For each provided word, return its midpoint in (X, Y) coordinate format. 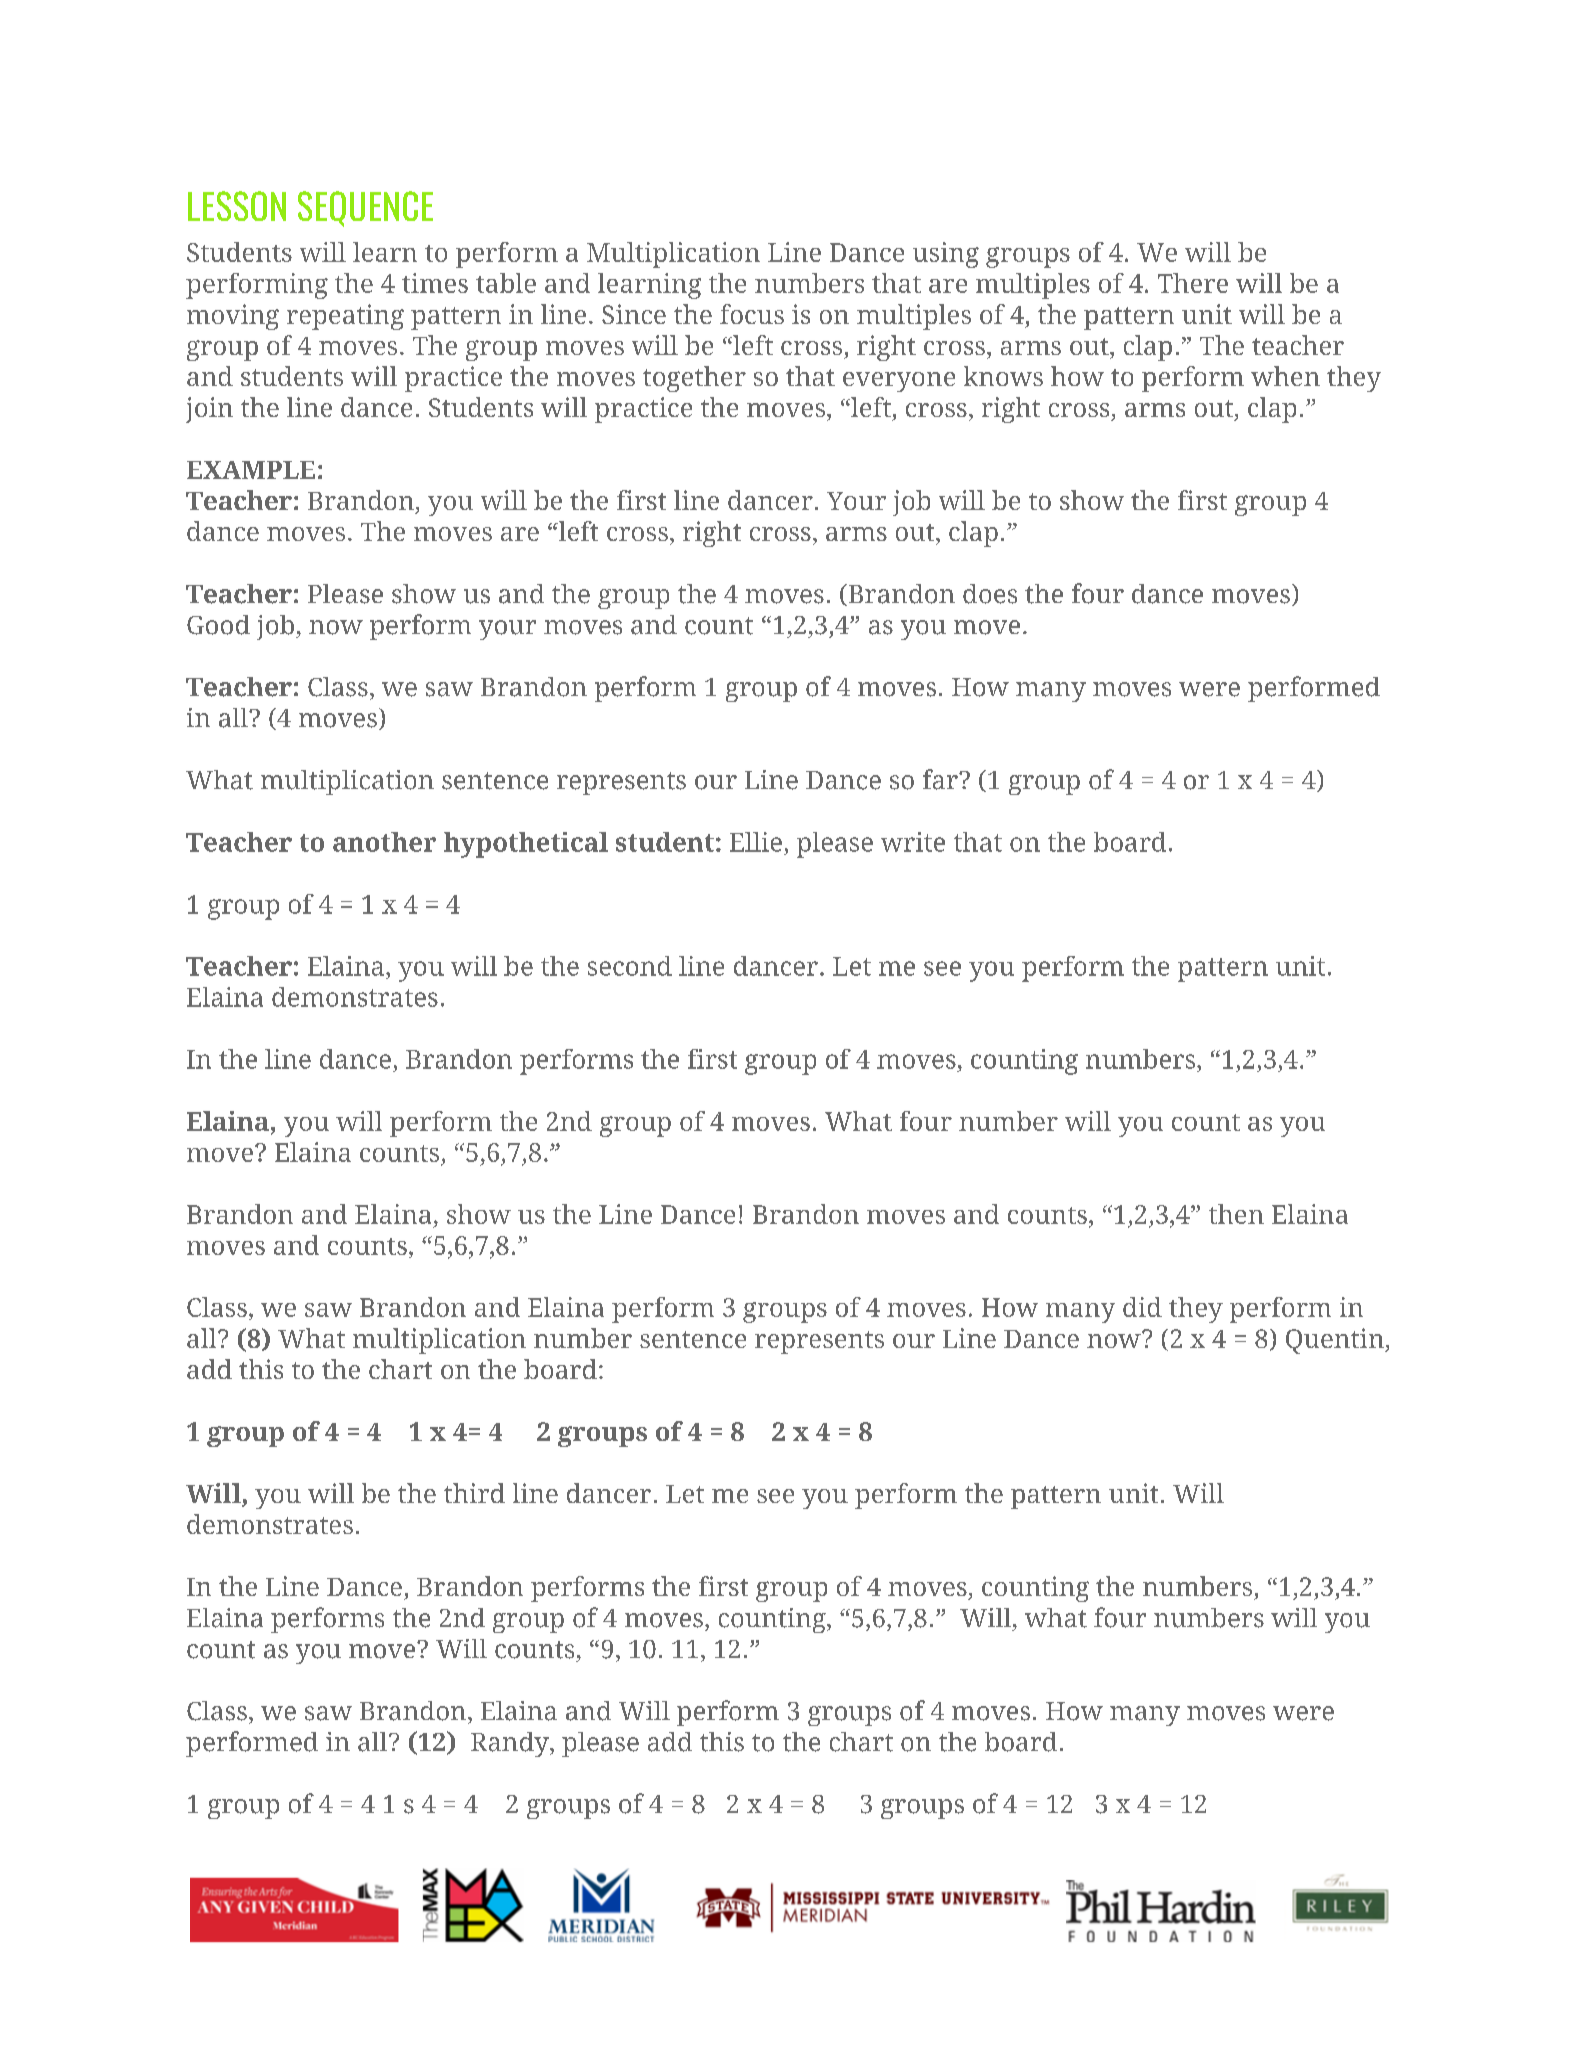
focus (752, 314)
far (941, 779)
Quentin (1336, 1341)
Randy (511, 1744)
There (1193, 283)
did (1142, 1307)
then (1236, 1214)
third (474, 1493)
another (384, 842)
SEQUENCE (365, 209)
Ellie (756, 842)
